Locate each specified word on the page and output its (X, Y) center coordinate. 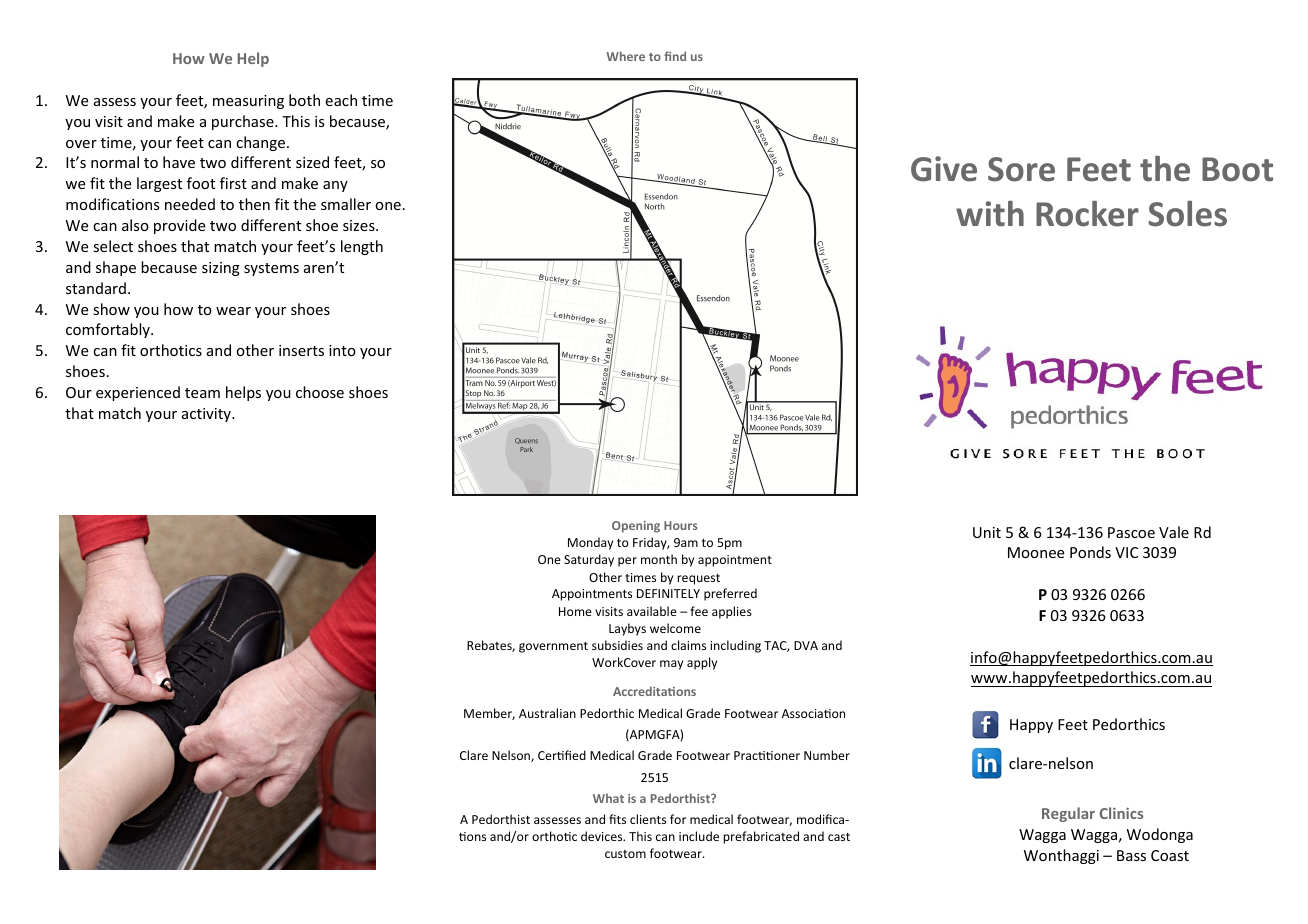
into (342, 350)
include (699, 836)
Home (575, 611)
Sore (1021, 169)
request (698, 579)
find (675, 56)
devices (603, 836)
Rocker (1087, 214)
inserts (301, 350)
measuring (248, 102)
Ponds (1090, 552)
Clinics (1121, 813)
